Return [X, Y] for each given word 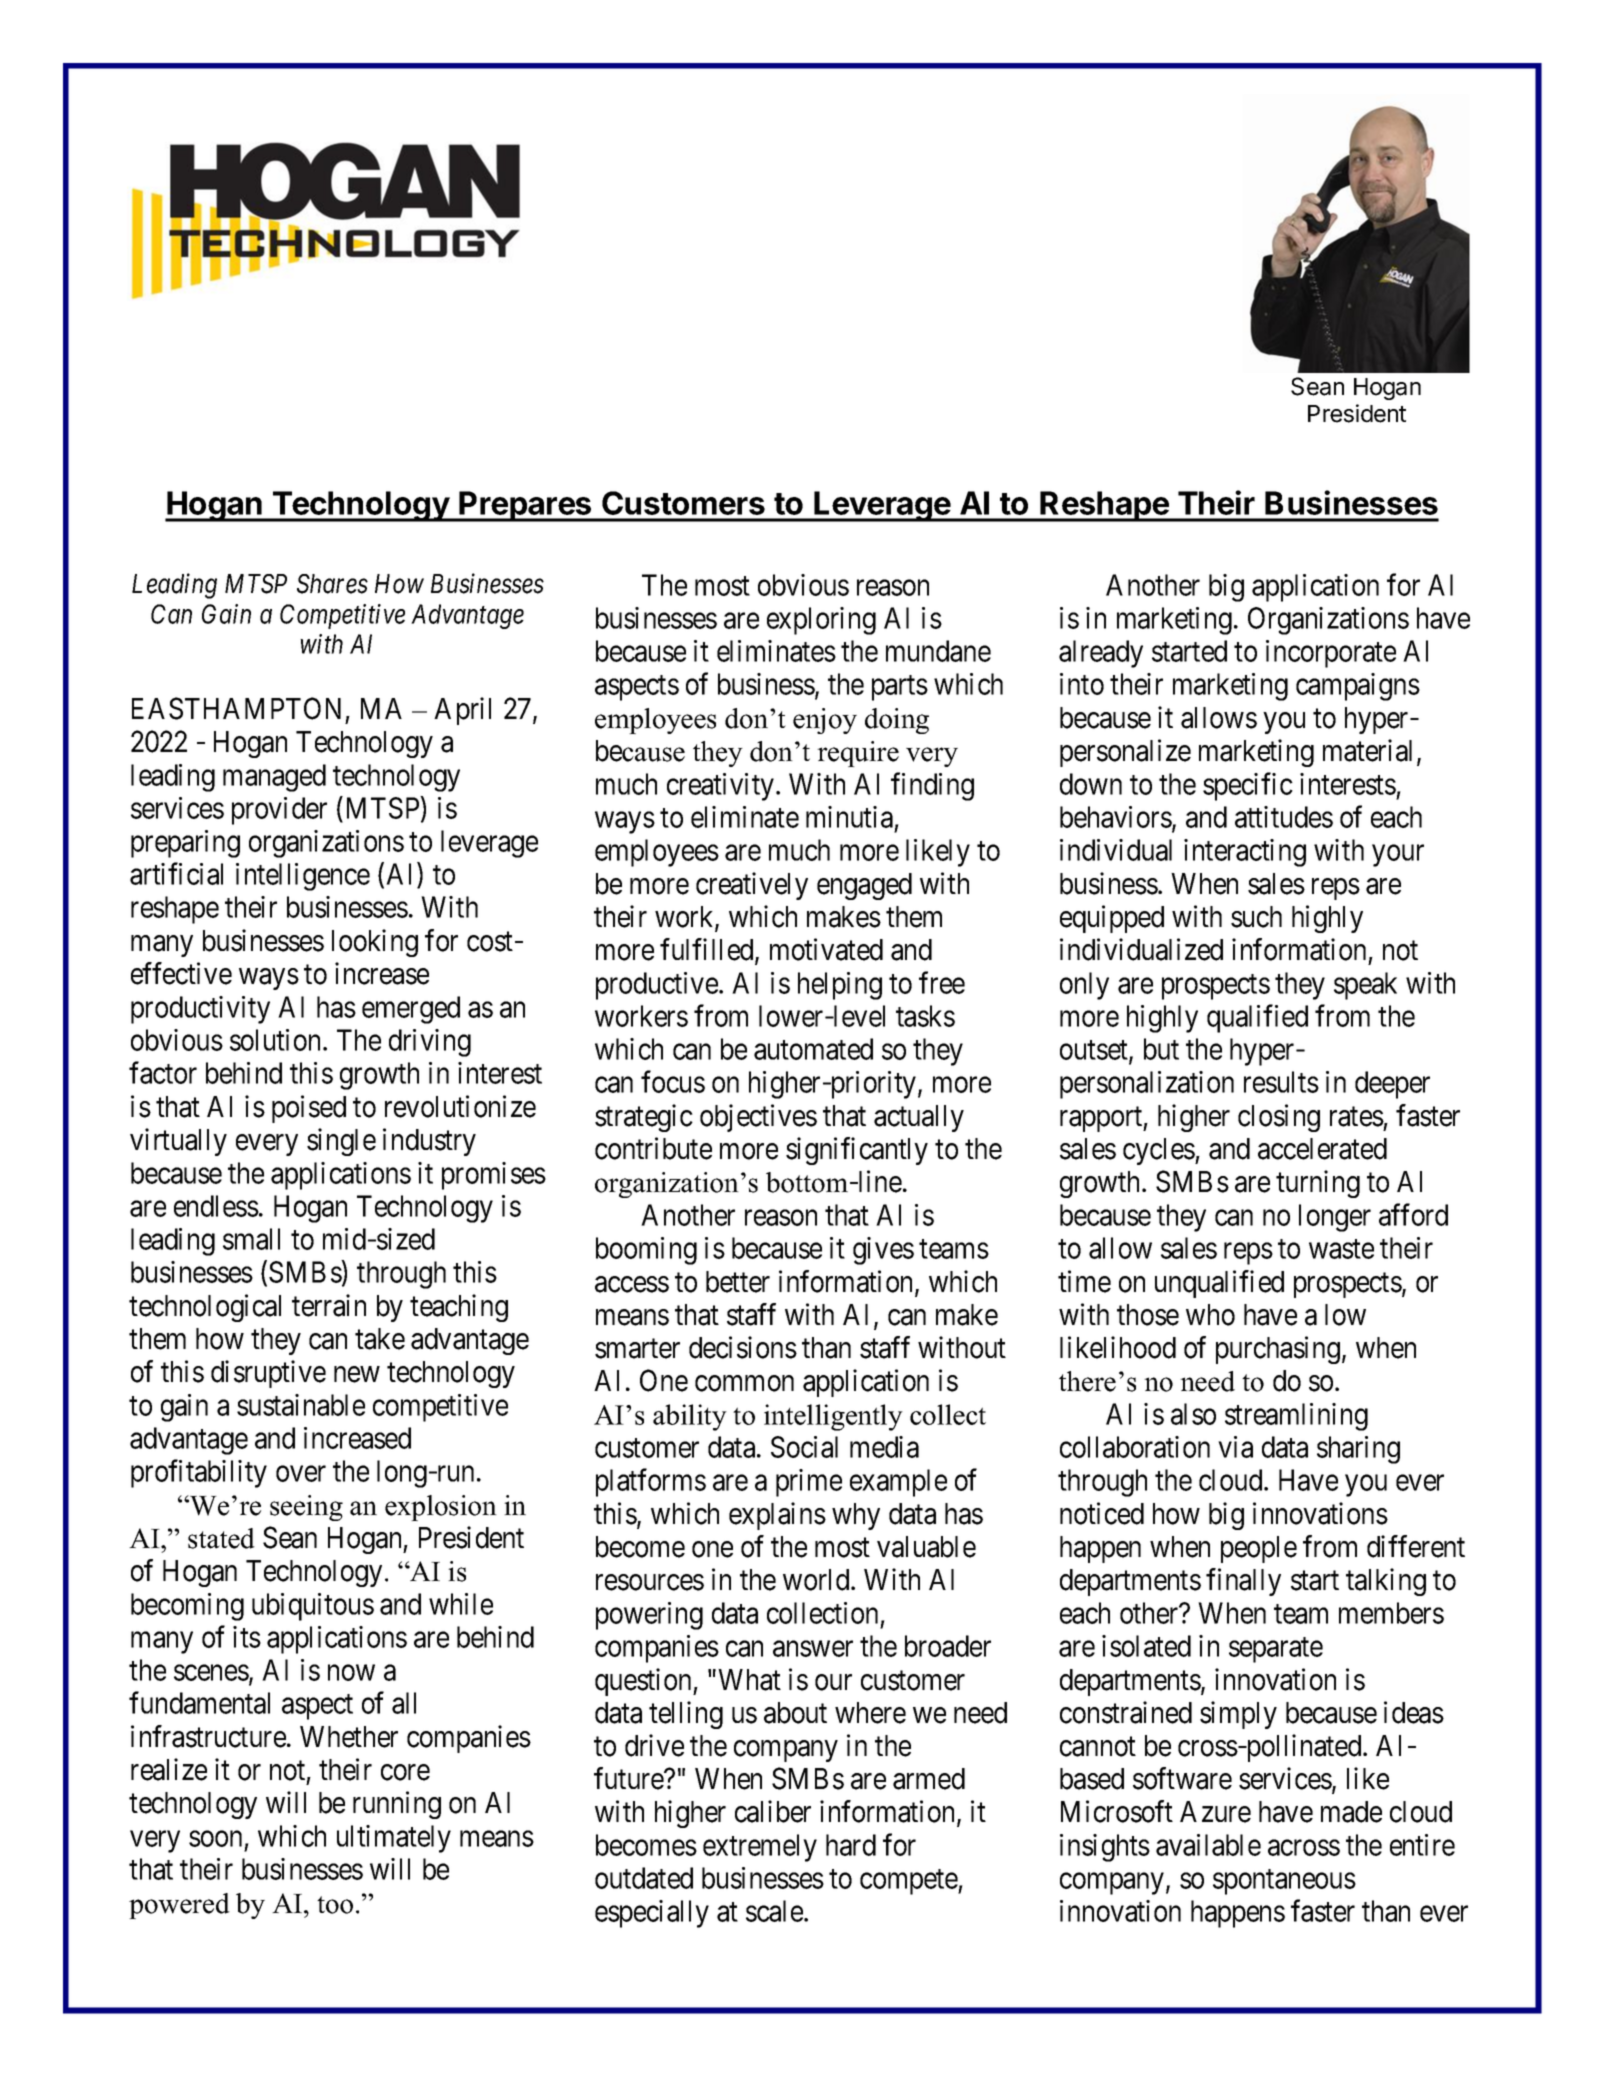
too [335, 1905]
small [251, 1239]
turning [1318, 1184]
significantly [857, 1151]
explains [777, 1516]
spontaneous [1284, 1882]
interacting [1245, 853]
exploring [821, 621]
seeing [306, 1508]
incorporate [1331, 654]
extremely [760, 1848]
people [1259, 1549]
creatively [752, 886]
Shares [332, 584]
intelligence [303, 877]
